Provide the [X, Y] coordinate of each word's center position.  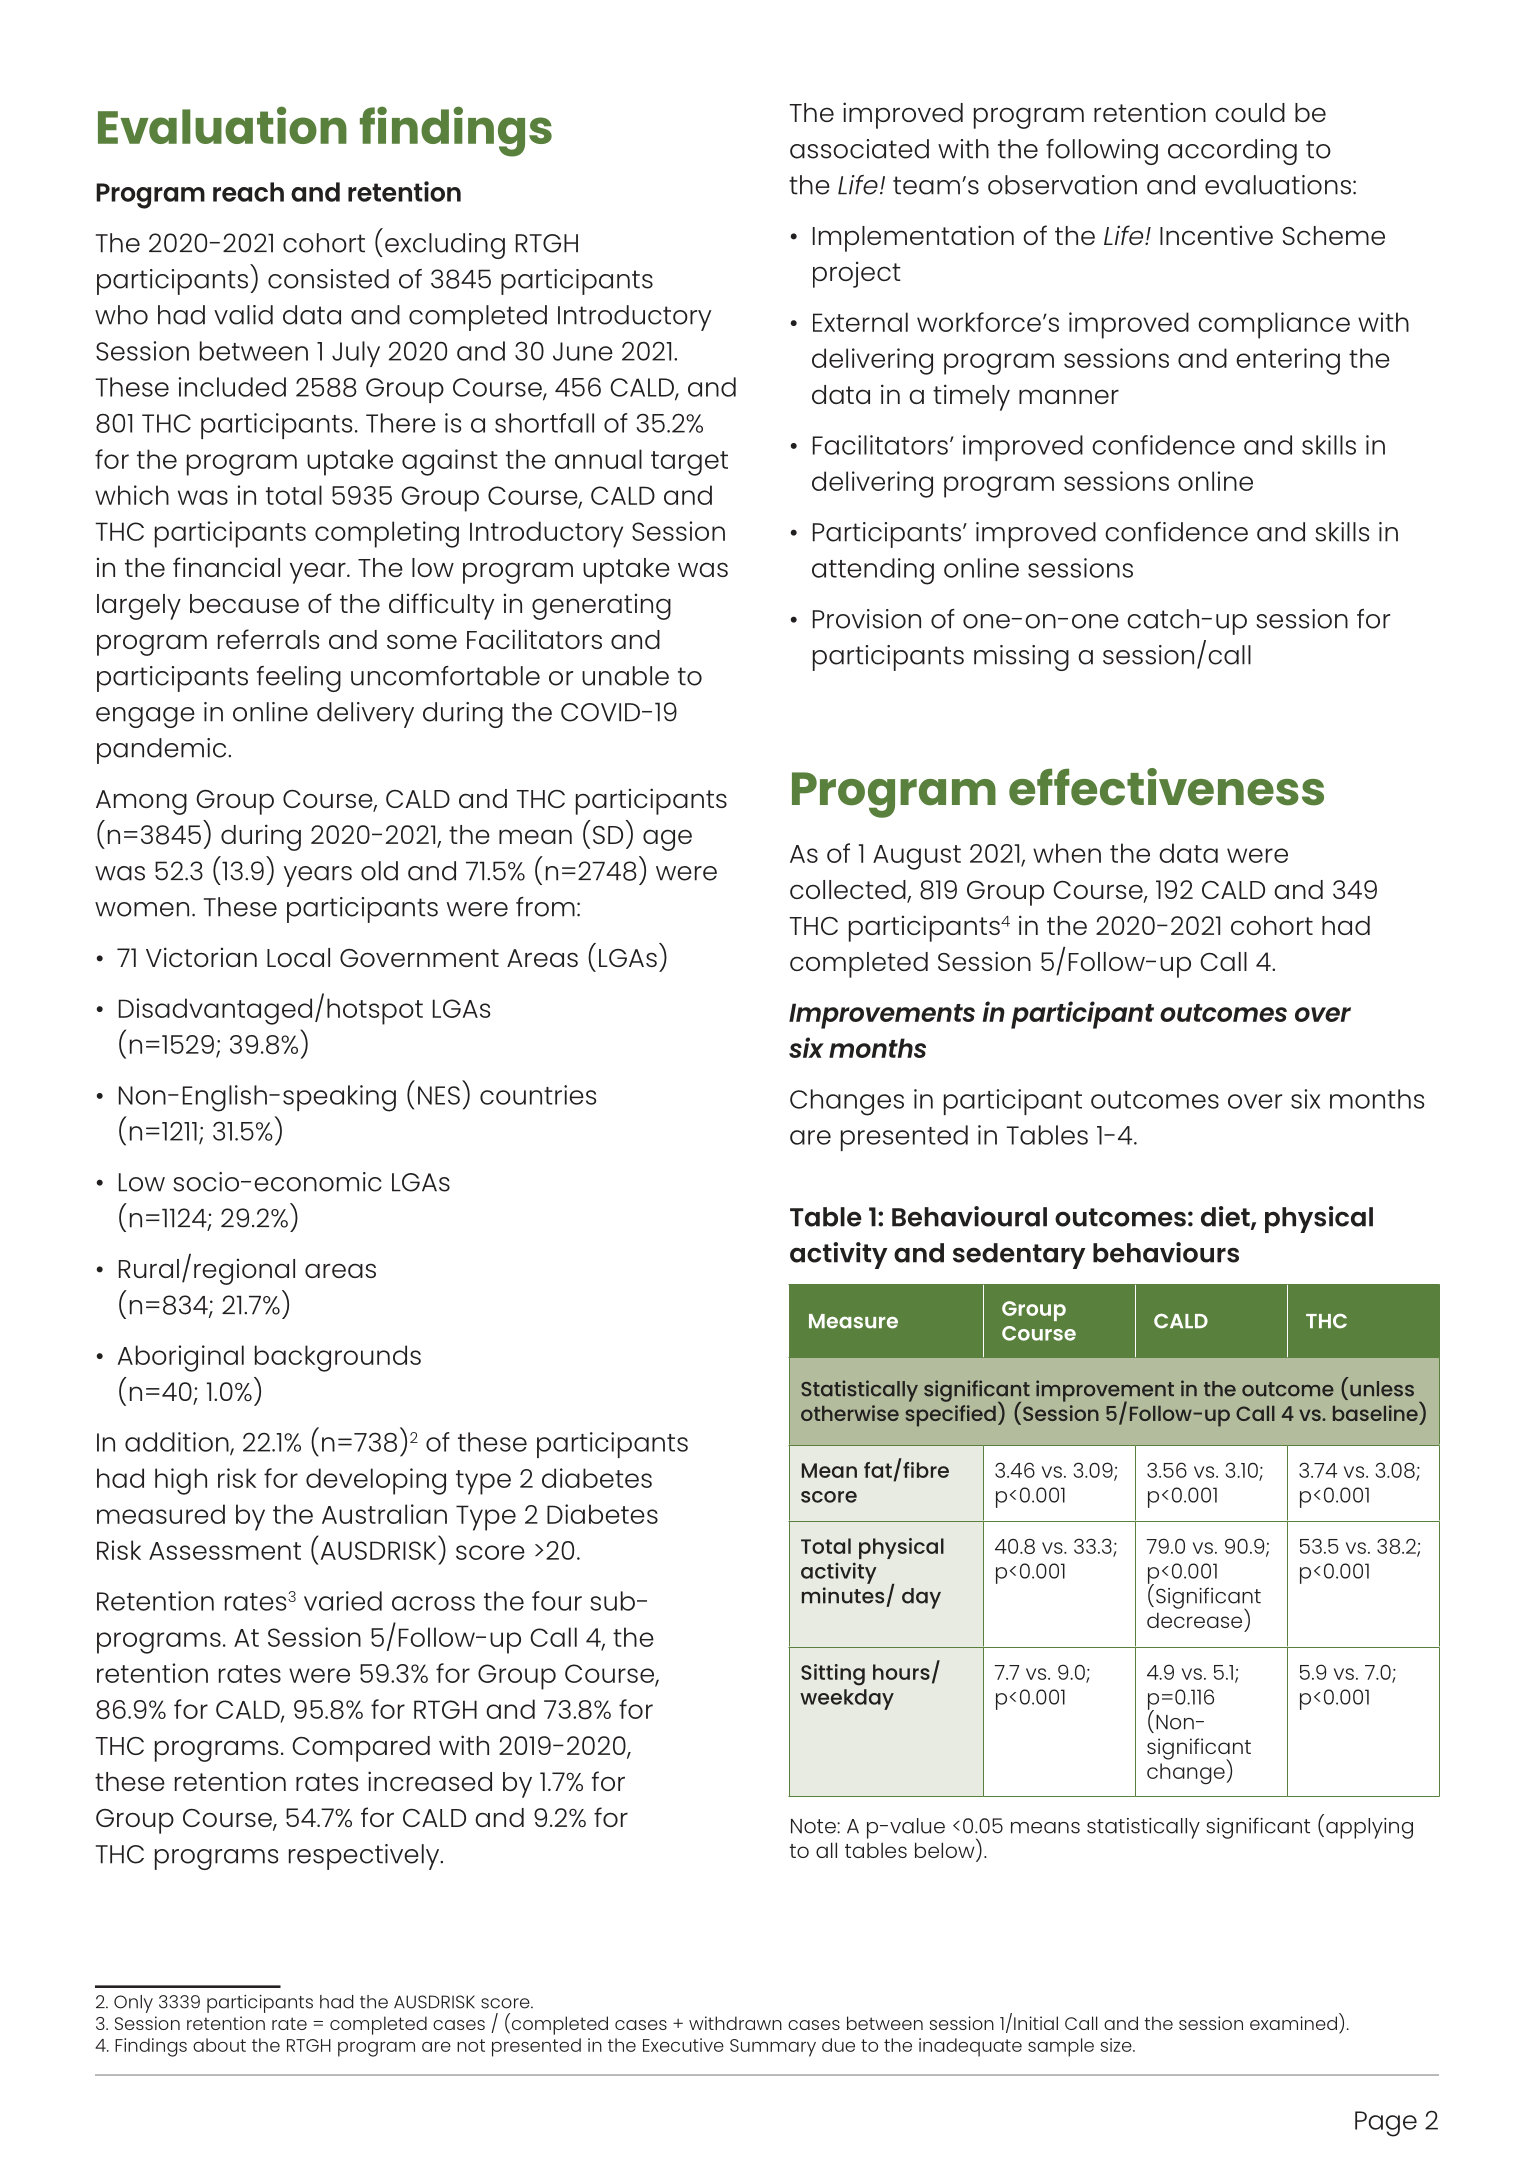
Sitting [833, 1675]
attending [873, 571]
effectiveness [1166, 787]
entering [1288, 361]
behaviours [1166, 1252]
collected [849, 891]
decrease [1194, 1620]
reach [248, 192]
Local [298, 957]
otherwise [850, 1413]
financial [226, 567]
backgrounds [338, 1358]
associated [859, 149]
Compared [361, 1749]
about [219, 2045]
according [1232, 152]
